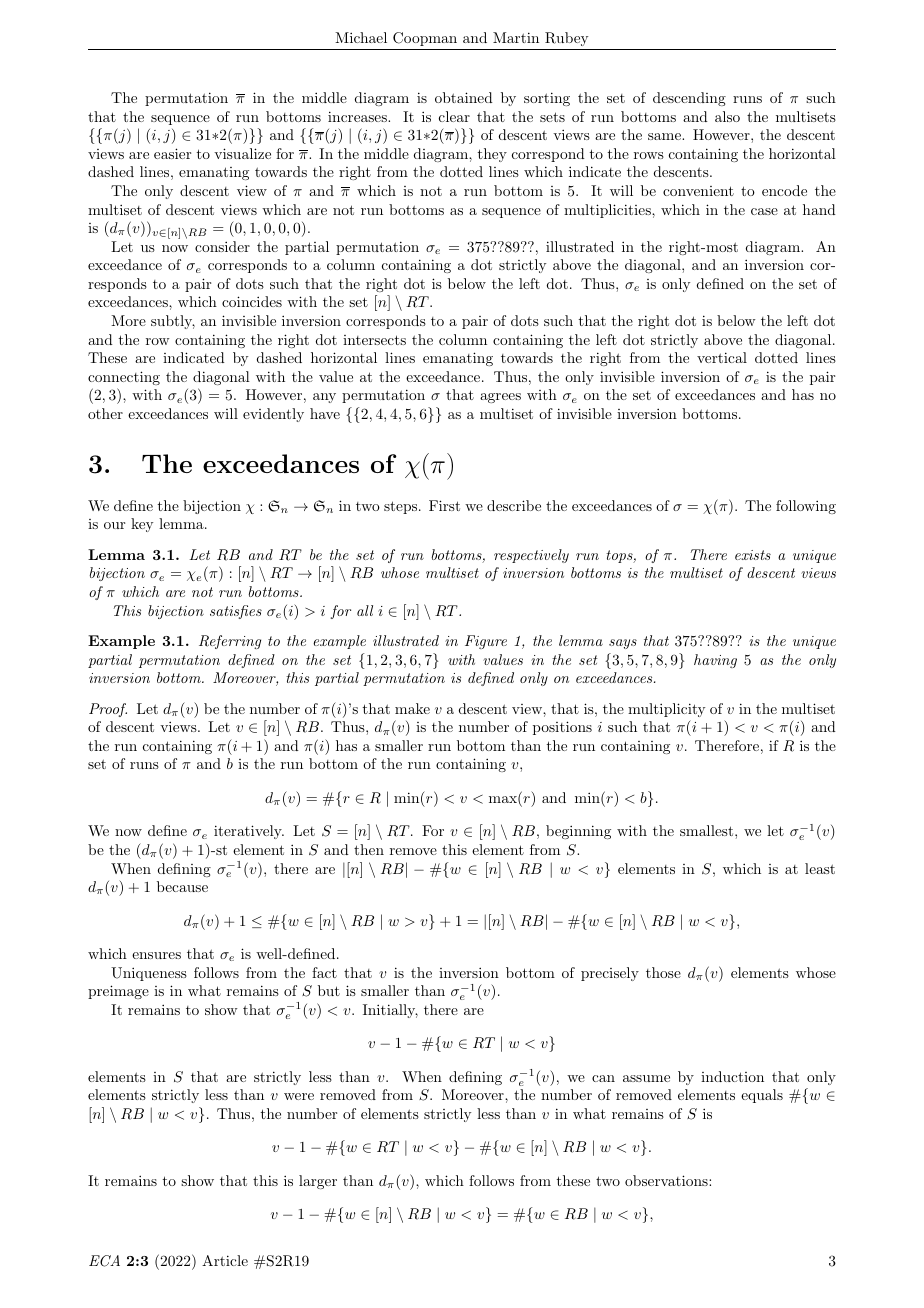  What do you see at coordinates (249, 832) in the page?
I see `iteratively` at bounding box center [249, 832].
